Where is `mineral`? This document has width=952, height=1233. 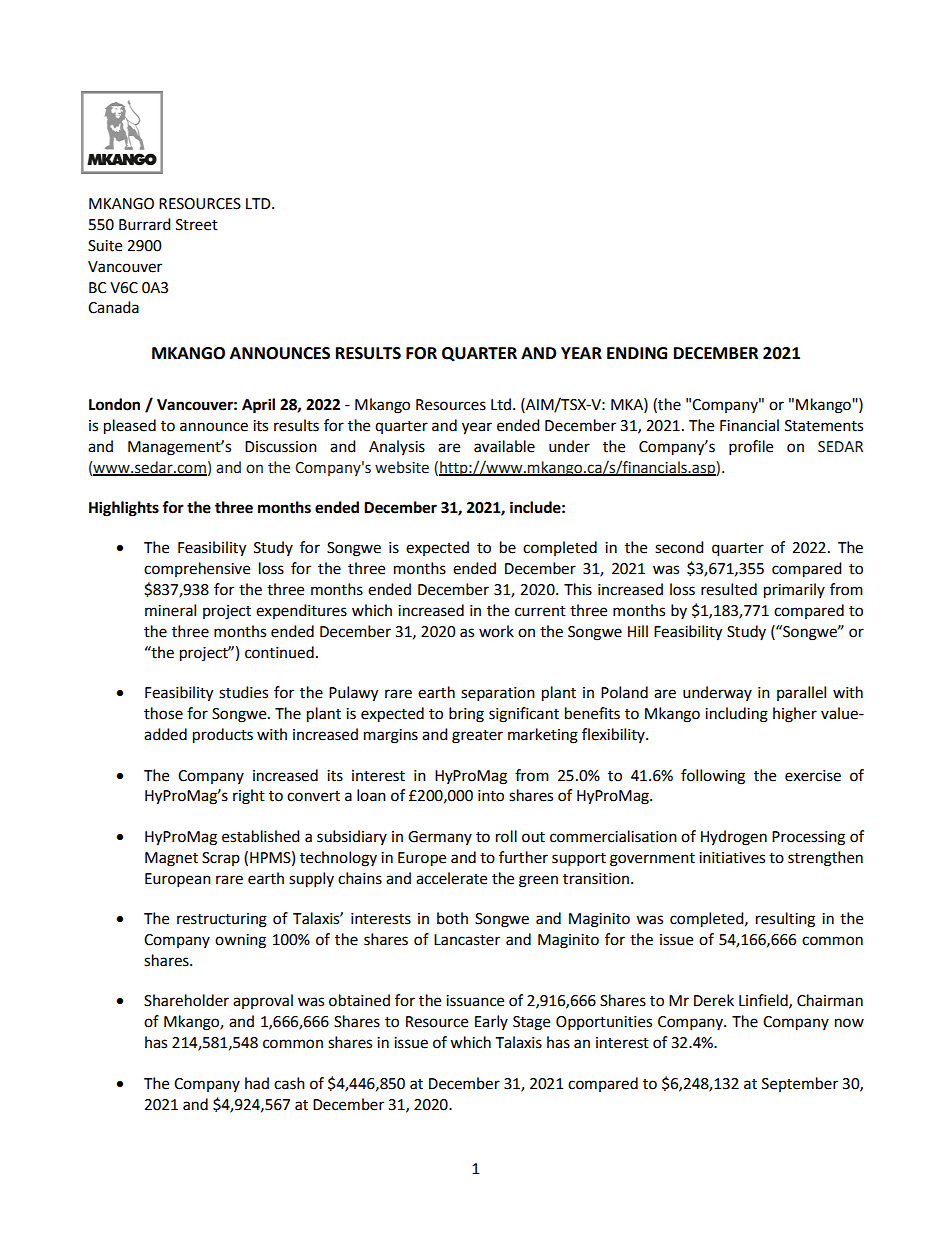 mineral is located at coordinates (170, 610).
